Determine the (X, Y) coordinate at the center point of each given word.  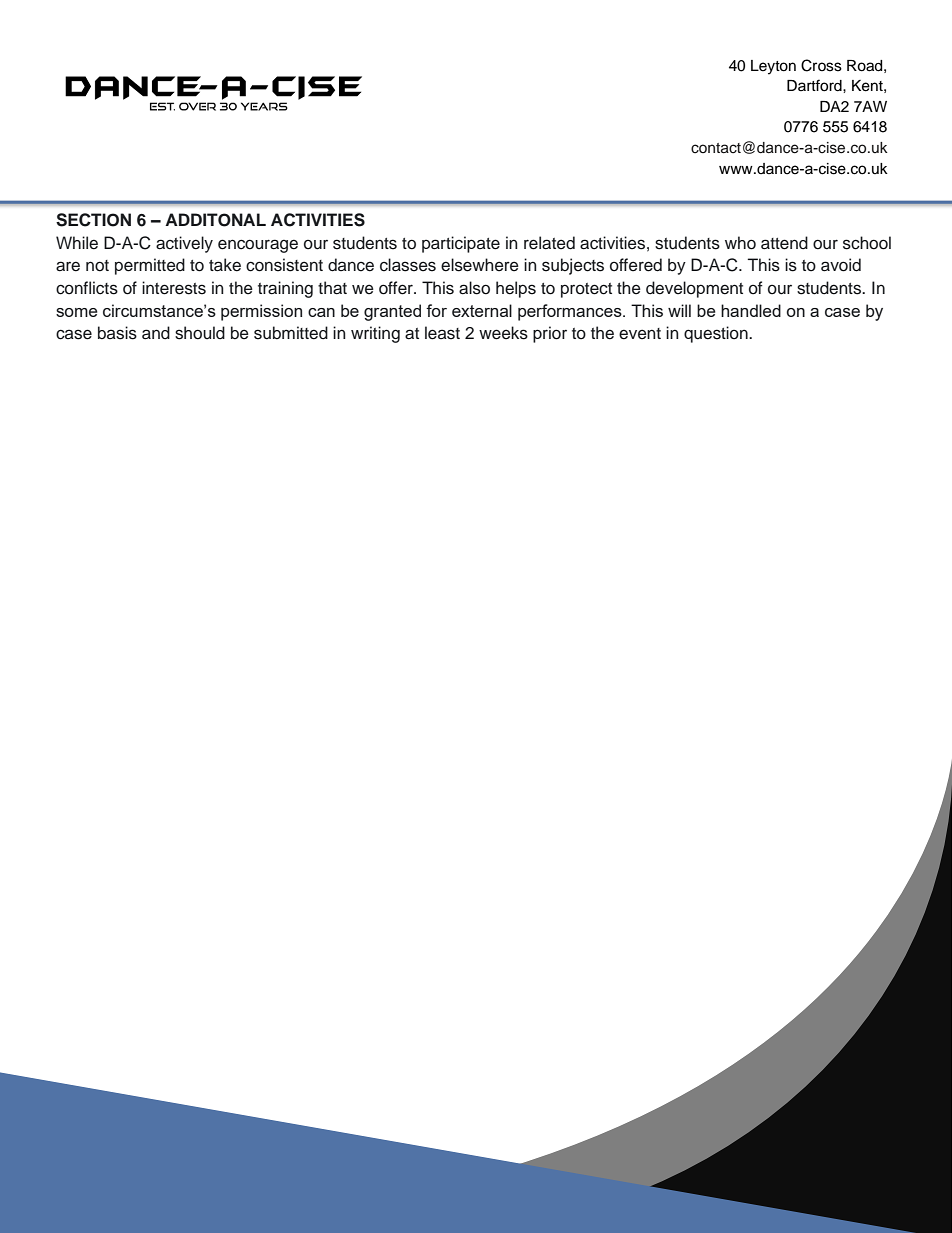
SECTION (93, 220)
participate (461, 244)
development (694, 289)
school (867, 243)
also (474, 288)
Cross (821, 65)
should (200, 333)
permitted (150, 266)
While (77, 243)
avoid (841, 265)
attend (784, 243)
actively (184, 244)
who (740, 243)
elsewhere (480, 265)
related (549, 243)
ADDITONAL (215, 220)
